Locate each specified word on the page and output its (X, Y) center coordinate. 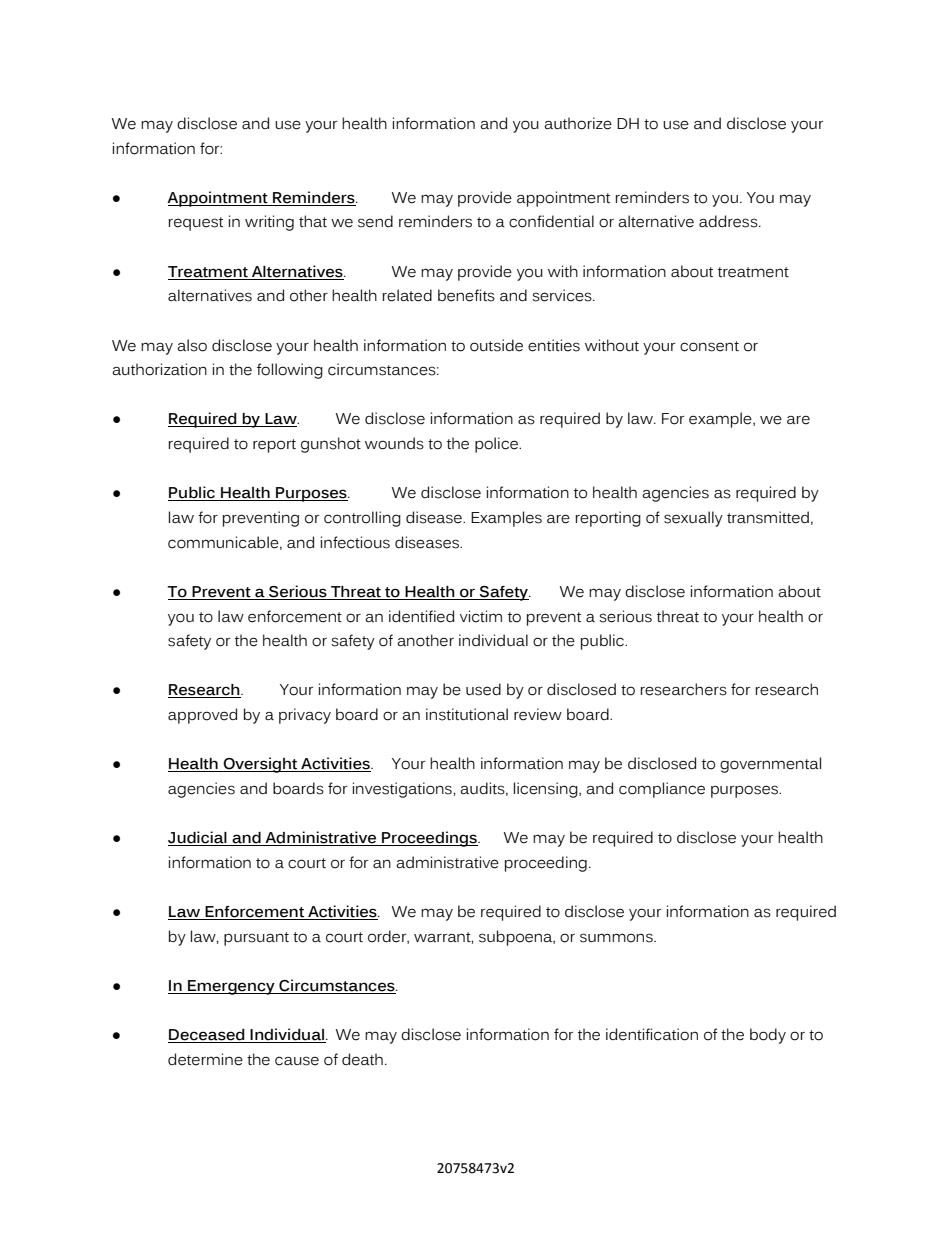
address (729, 221)
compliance (662, 790)
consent (709, 346)
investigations (403, 790)
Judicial (198, 838)
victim (481, 616)
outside (496, 345)
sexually (693, 519)
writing (269, 223)
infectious (355, 542)
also (192, 345)
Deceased (207, 1036)
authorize (578, 123)
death (362, 1059)
